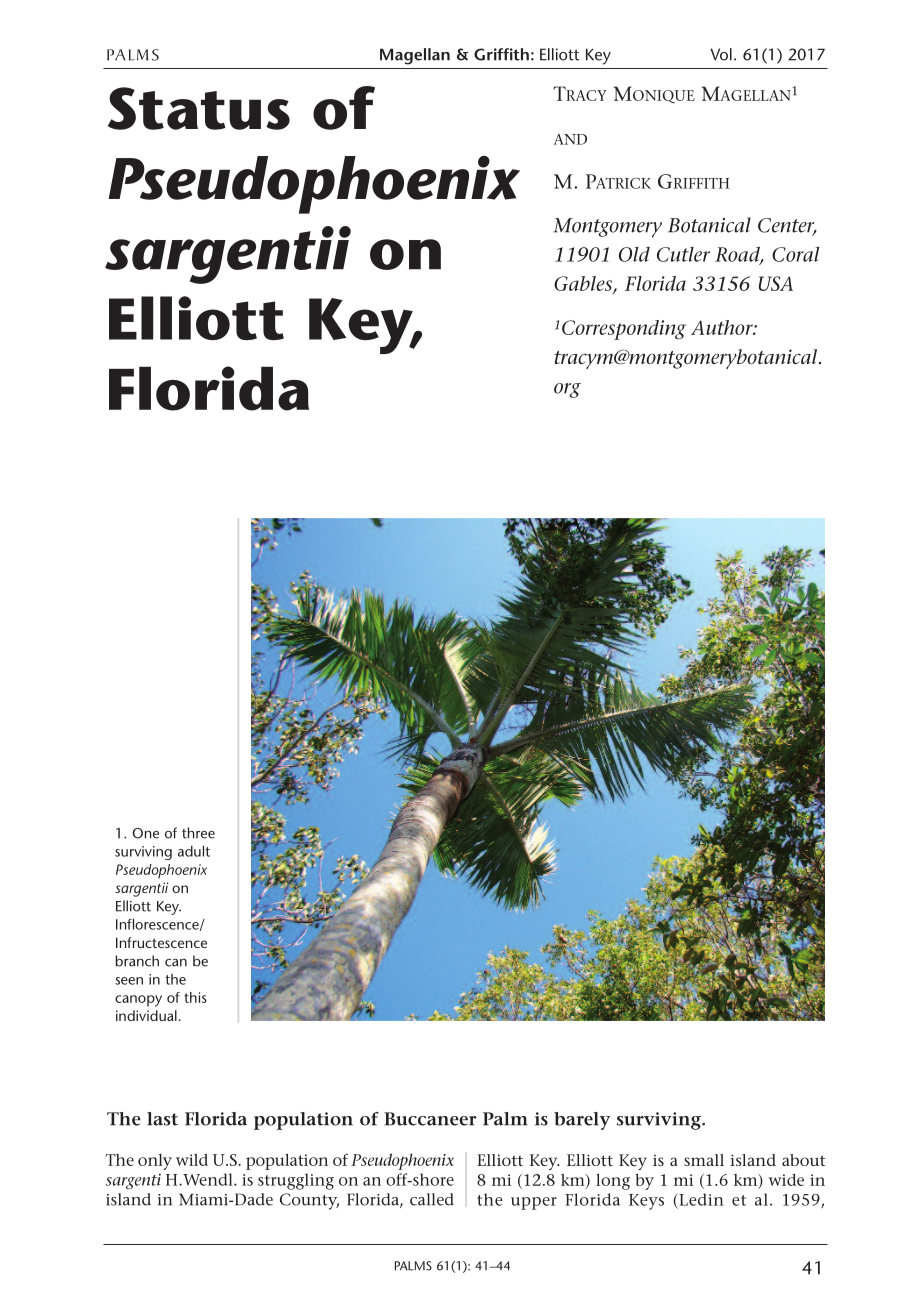  I want to click on Center, so click(787, 226).
